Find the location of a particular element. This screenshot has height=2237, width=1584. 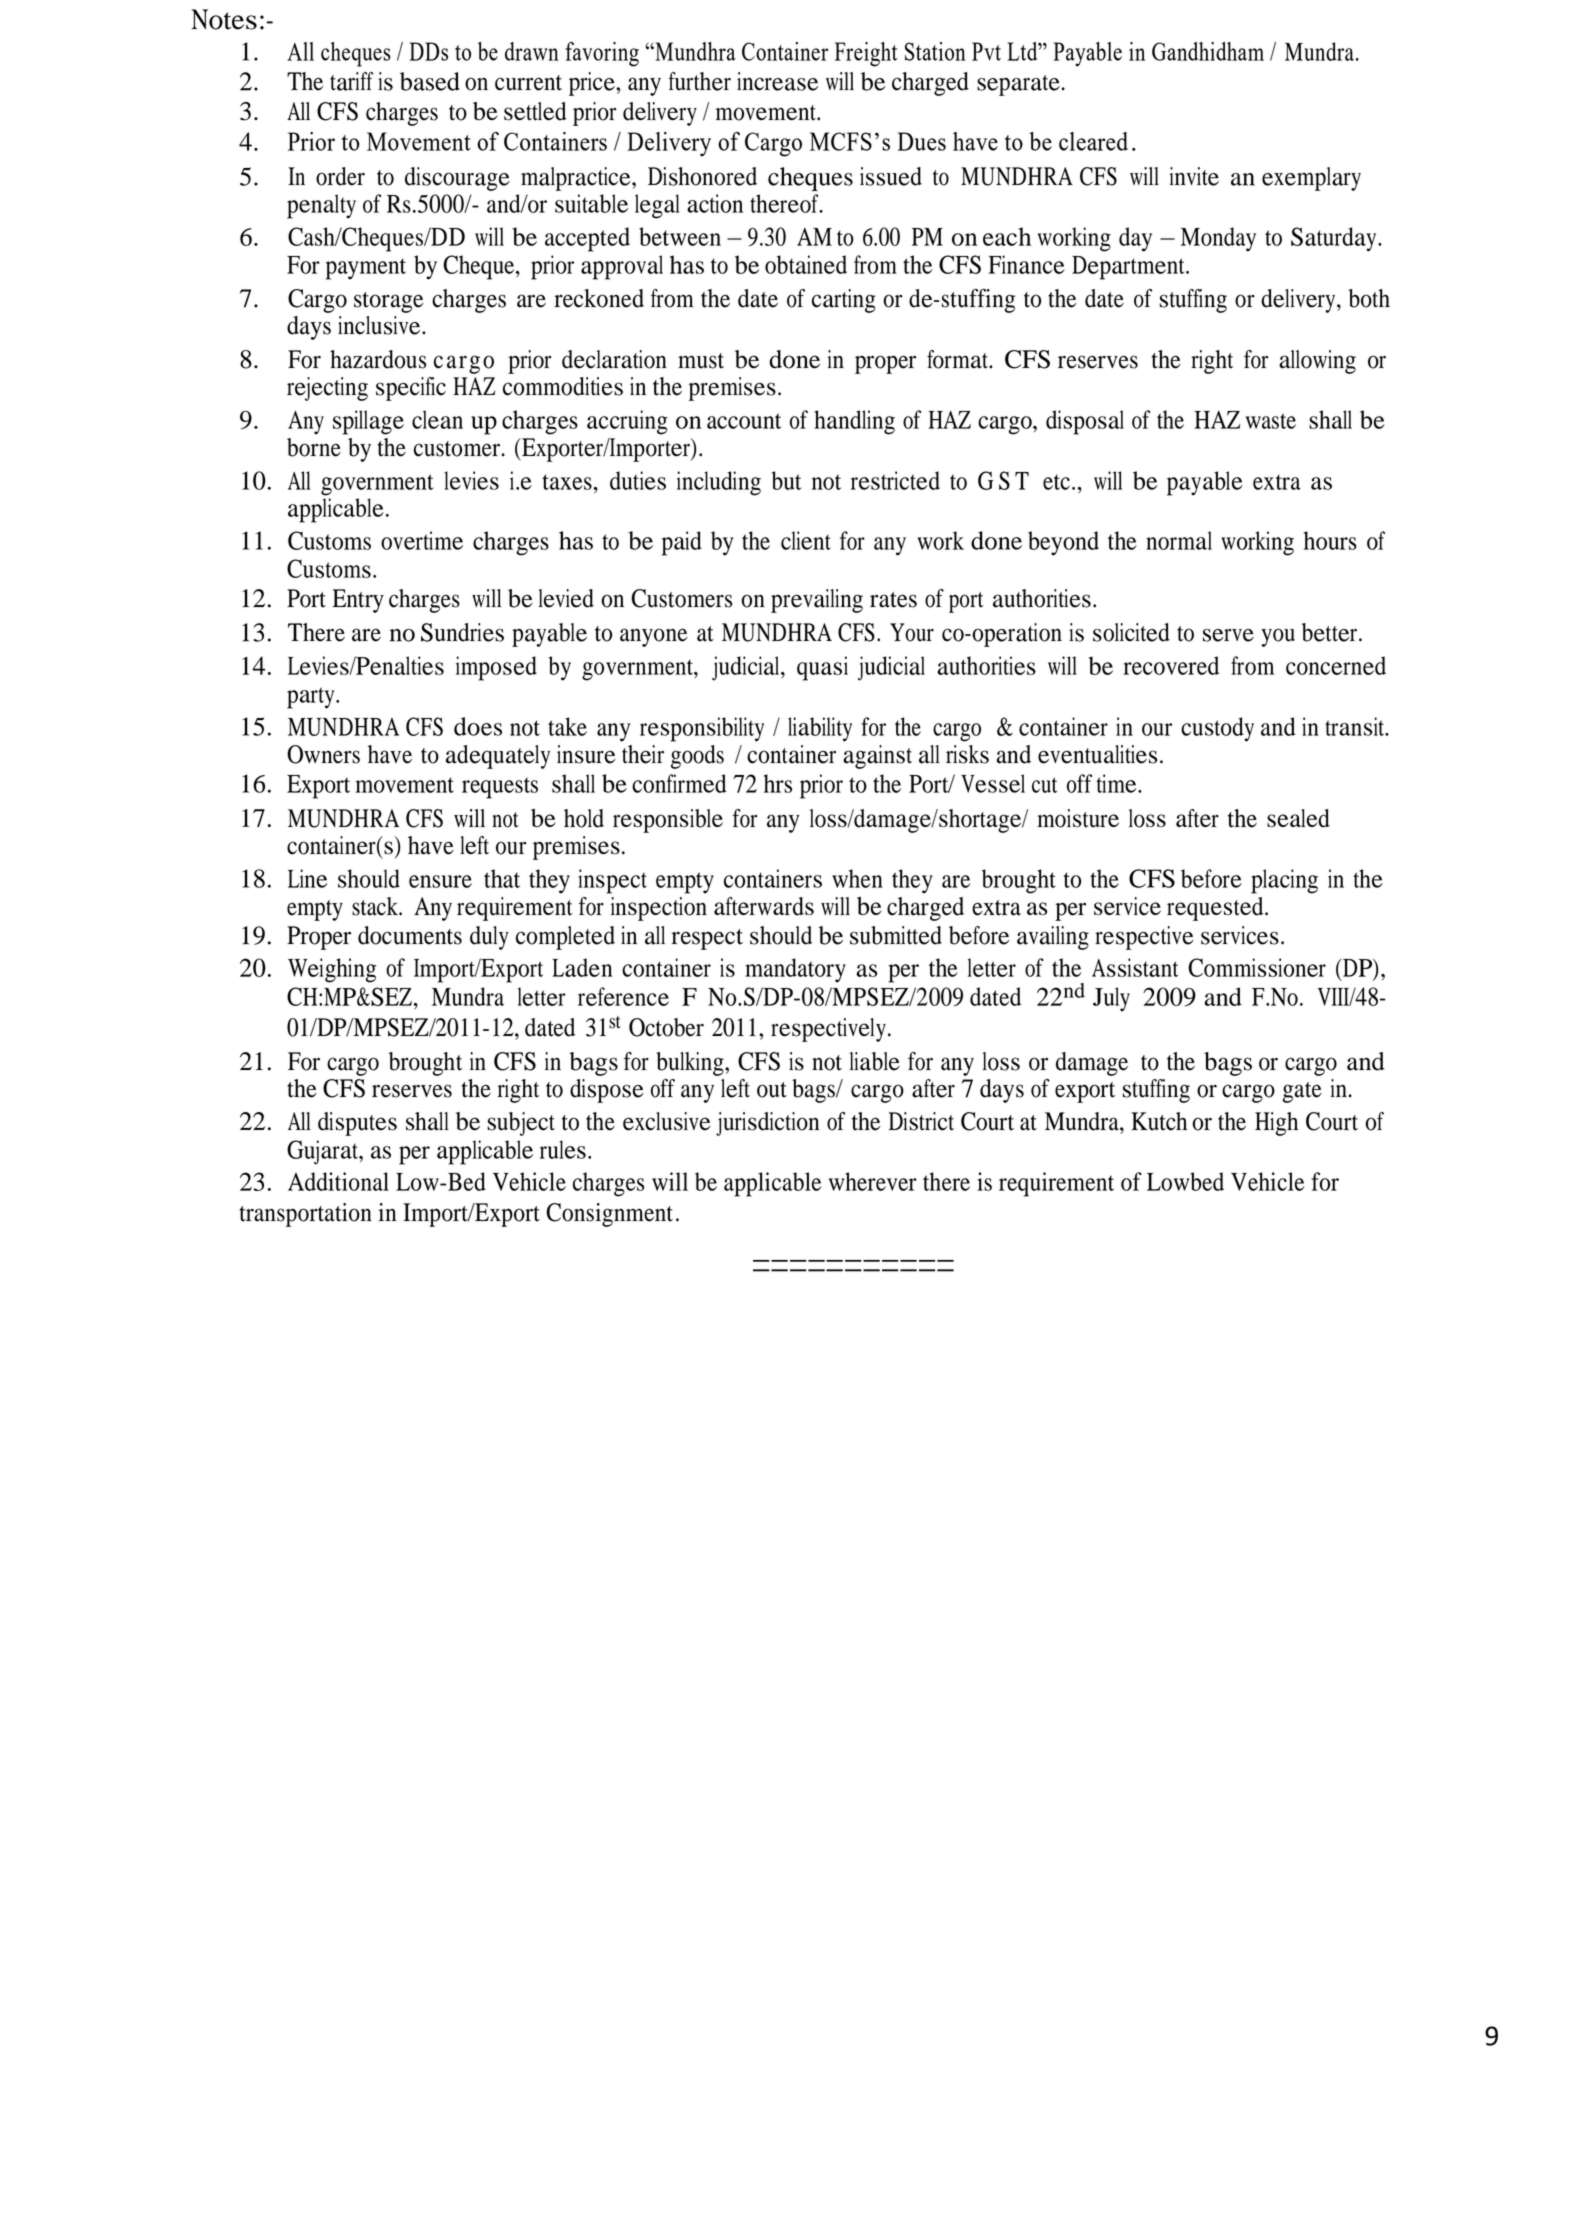

client is located at coordinates (806, 540).
